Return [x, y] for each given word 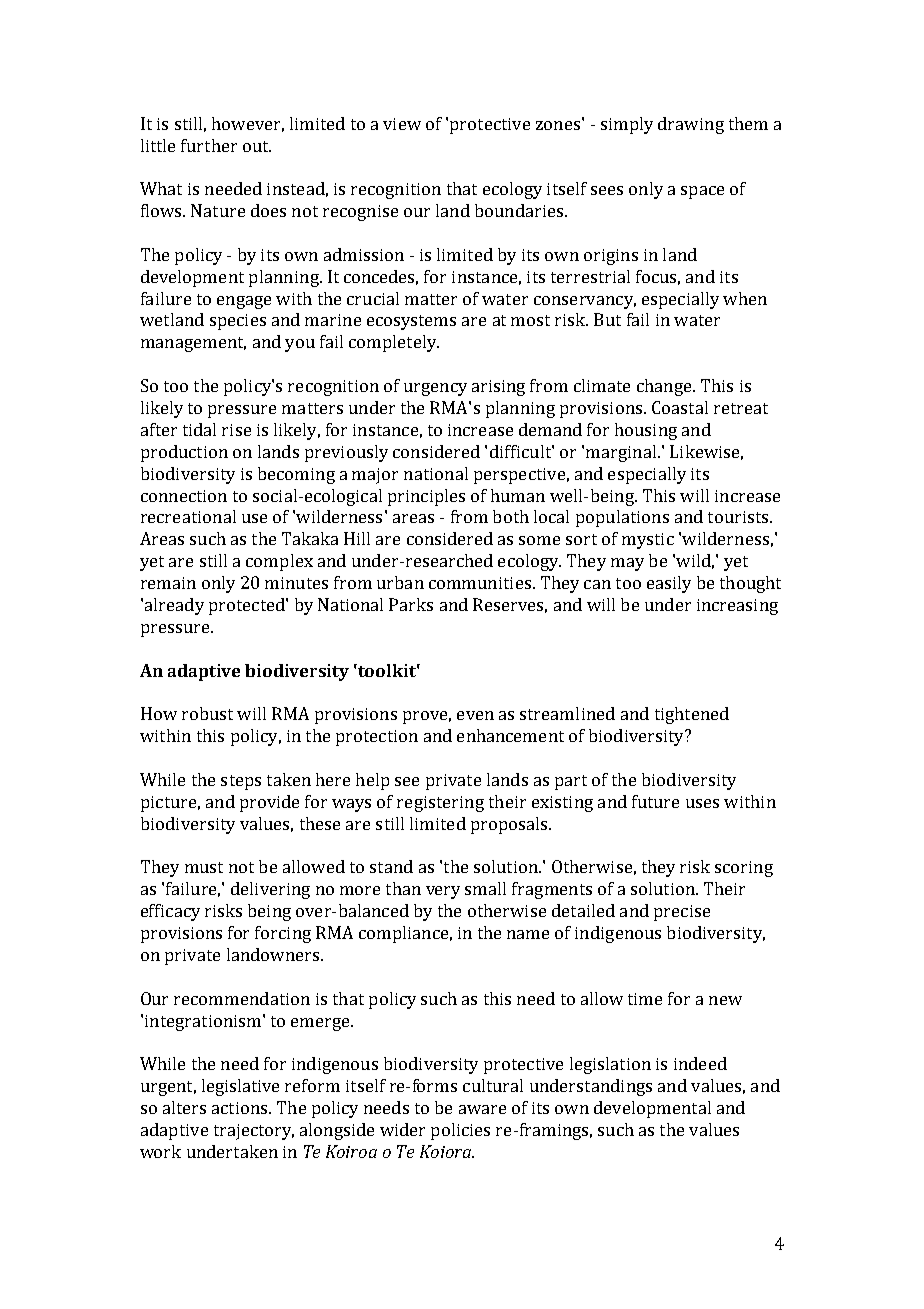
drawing [691, 125]
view [402, 124]
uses [702, 803]
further [209, 145]
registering [440, 804]
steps [241, 782]
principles [426, 497]
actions [241, 1108]
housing [646, 431]
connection [184, 496]
